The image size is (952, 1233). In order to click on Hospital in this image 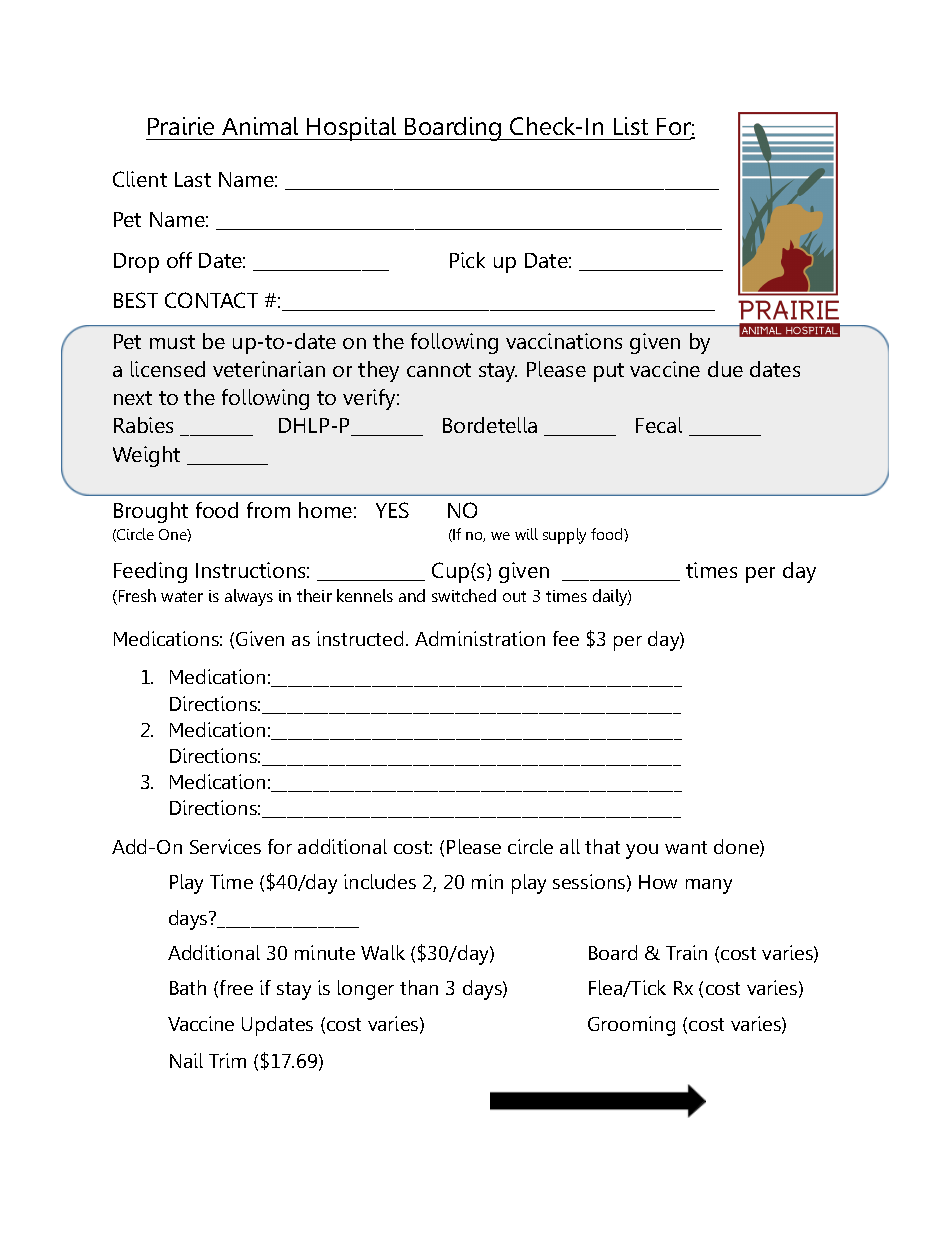, I will do `click(352, 129)`.
